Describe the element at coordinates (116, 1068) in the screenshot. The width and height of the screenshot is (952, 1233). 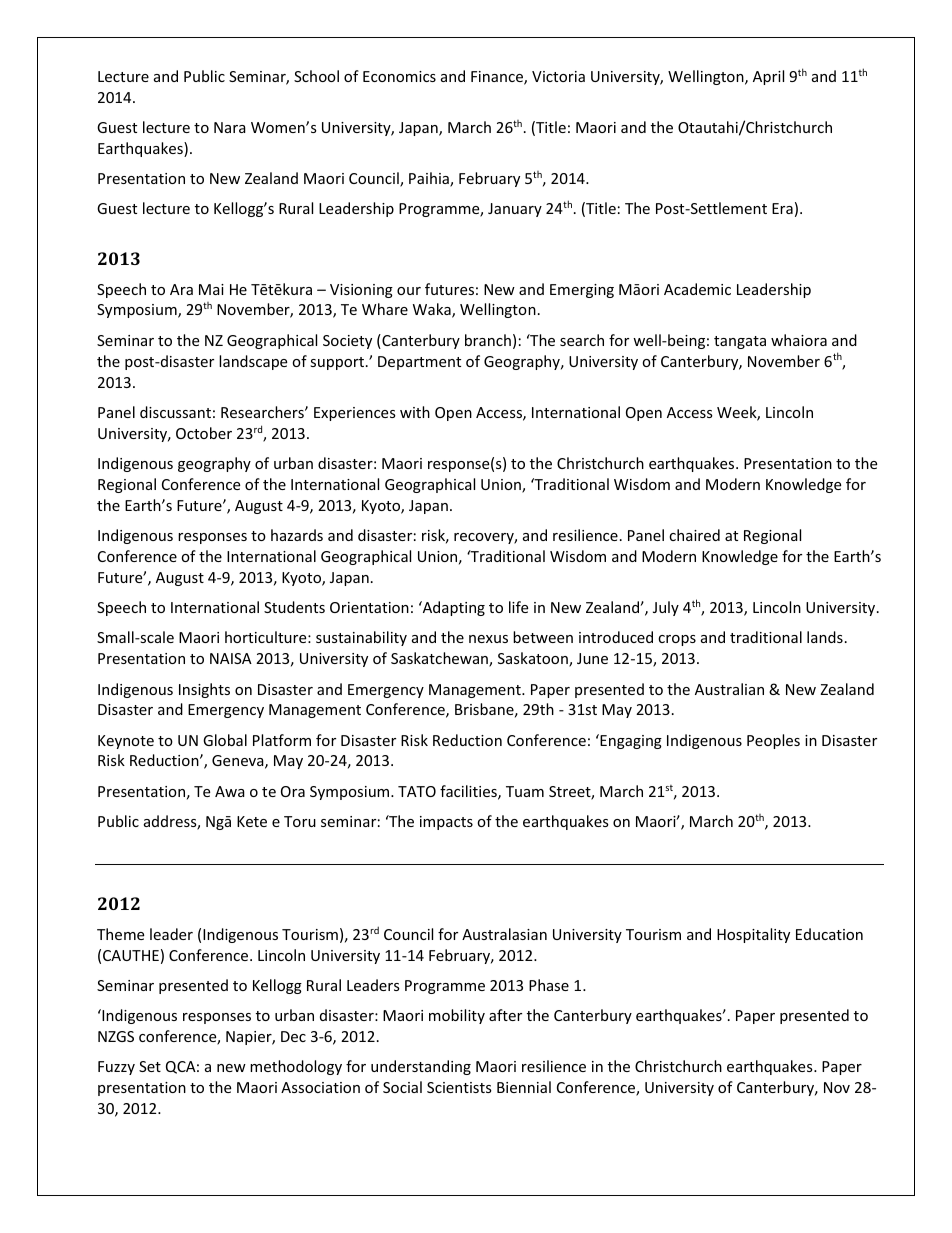
I see `Fuzzy` at that location.
